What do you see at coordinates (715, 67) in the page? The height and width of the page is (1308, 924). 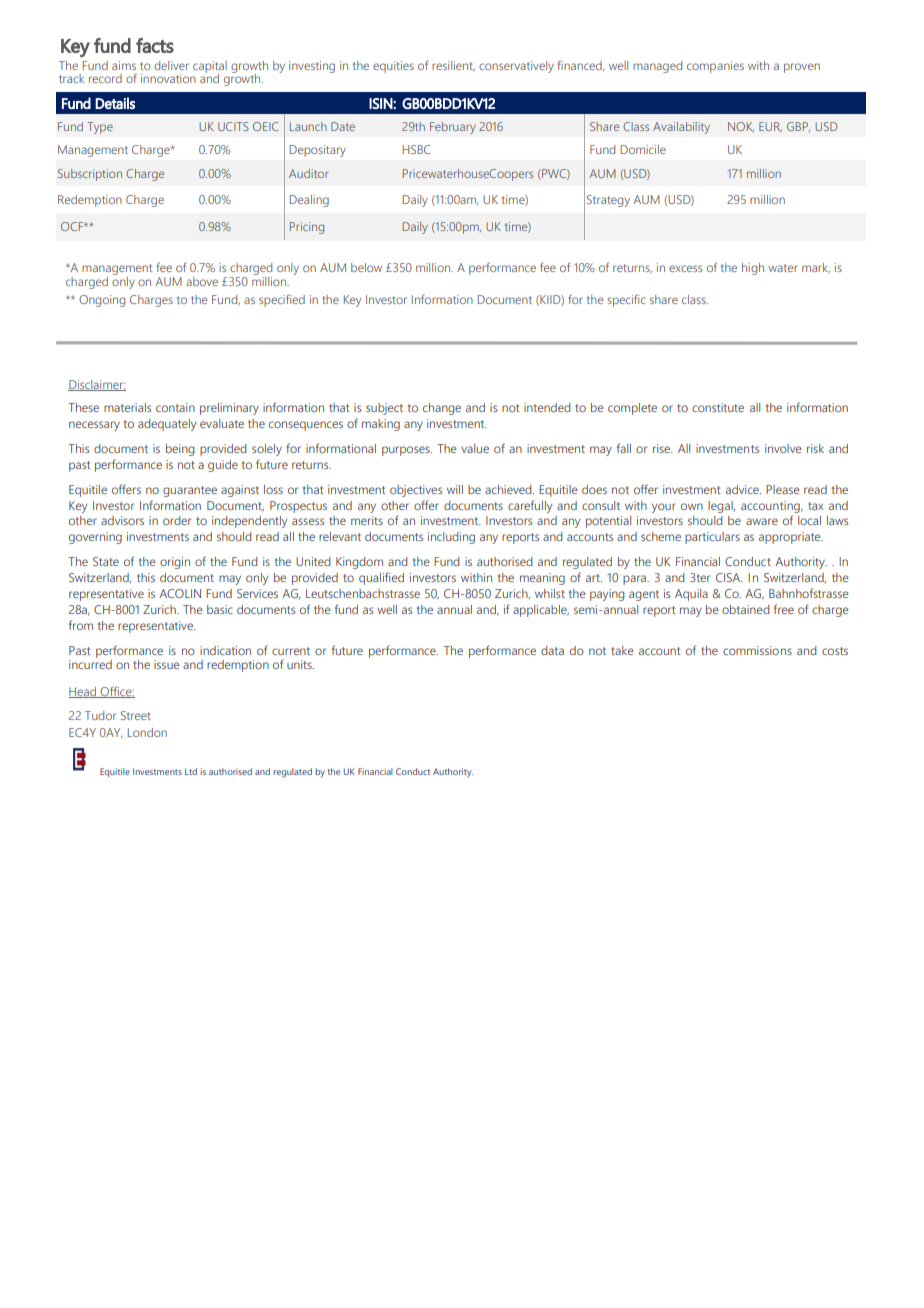 I see `companies` at bounding box center [715, 67].
